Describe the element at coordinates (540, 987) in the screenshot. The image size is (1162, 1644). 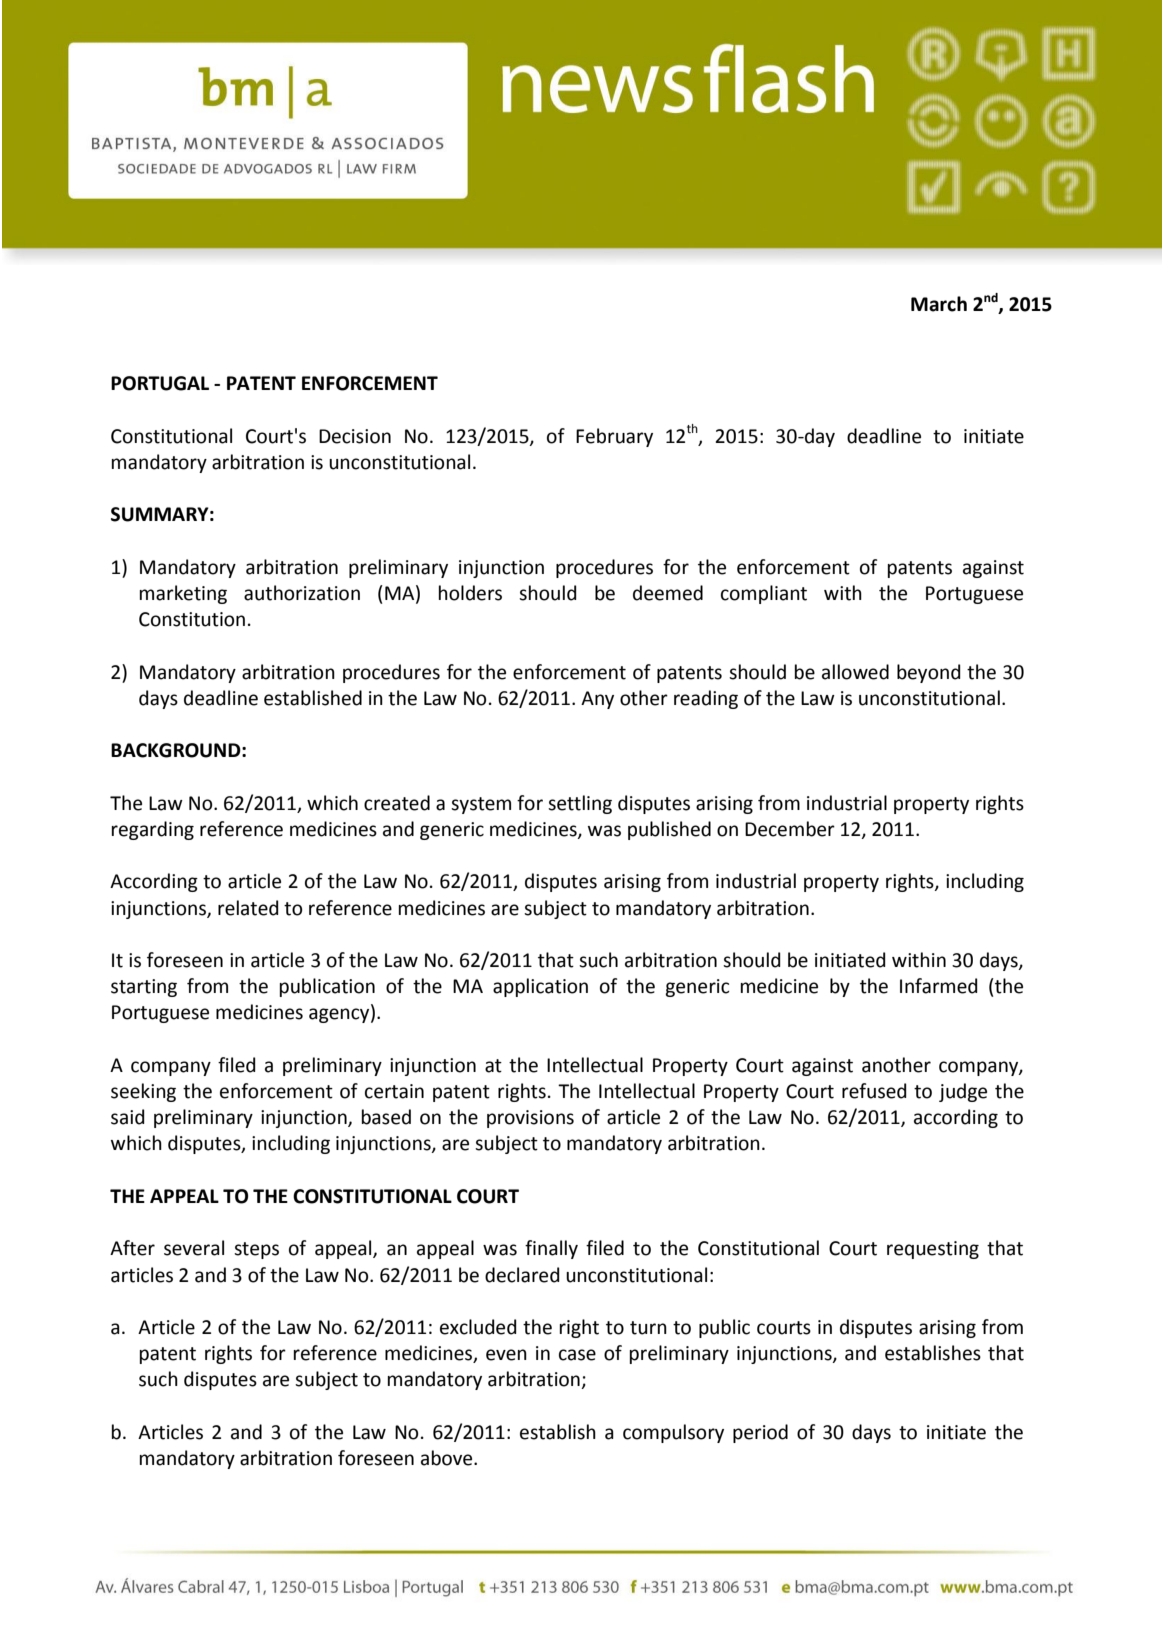
I see `application` at that location.
